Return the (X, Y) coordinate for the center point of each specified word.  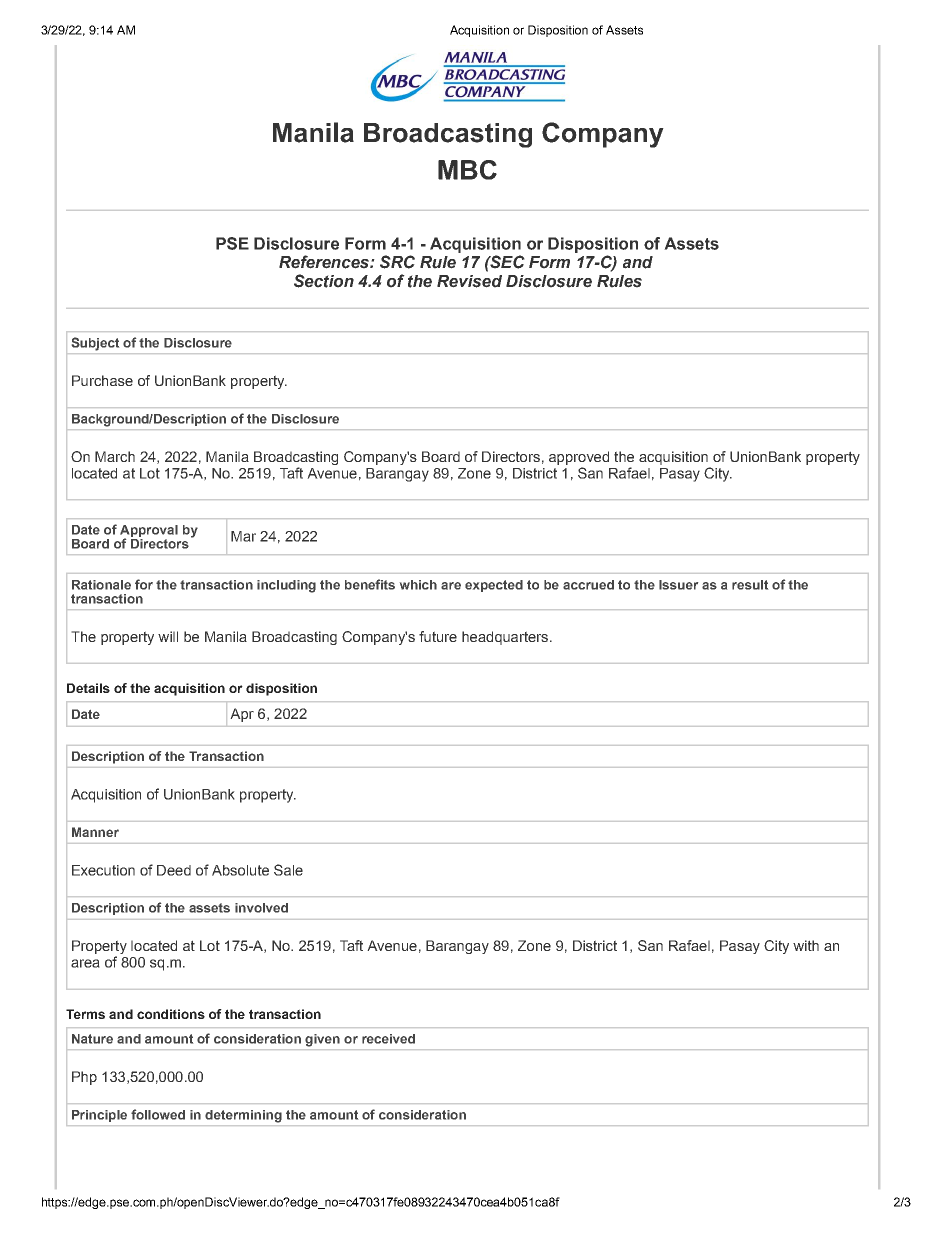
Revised (469, 281)
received (388, 1039)
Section (324, 281)
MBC (467, 170)
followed (158, 1114)
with (806, 945)
